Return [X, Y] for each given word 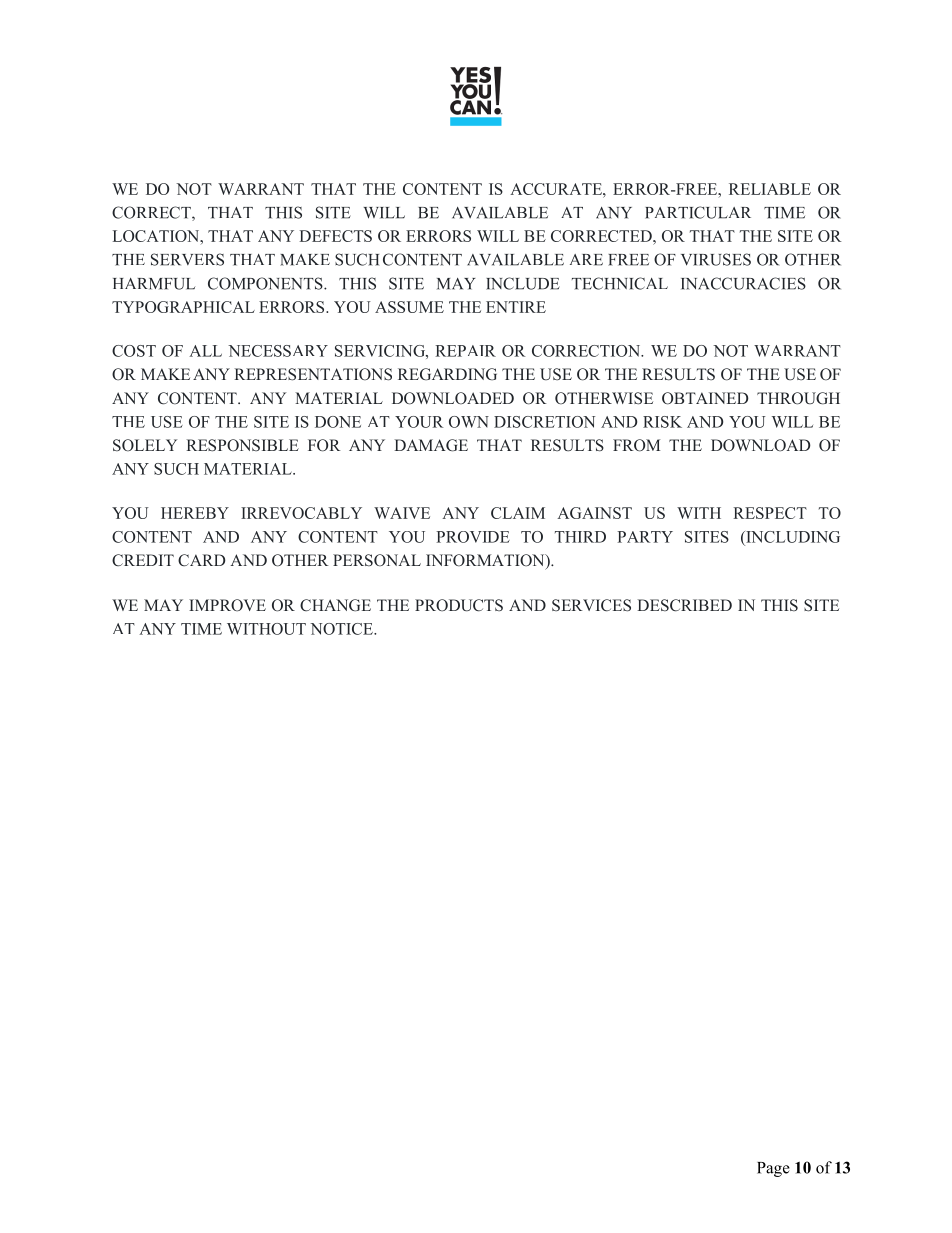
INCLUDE [523, 283]
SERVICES [591, 605]
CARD [202, 560]
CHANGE [335, 605]
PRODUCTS [459, 605]
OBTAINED [705, 398]
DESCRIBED [684, 605]
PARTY [645, 537]
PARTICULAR [698, 212]
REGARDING [447, 374]
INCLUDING [792, 537]
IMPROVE [227, 605]
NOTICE [342, 629]
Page [773, 1169]
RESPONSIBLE [242, 445]
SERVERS [187, 259]
